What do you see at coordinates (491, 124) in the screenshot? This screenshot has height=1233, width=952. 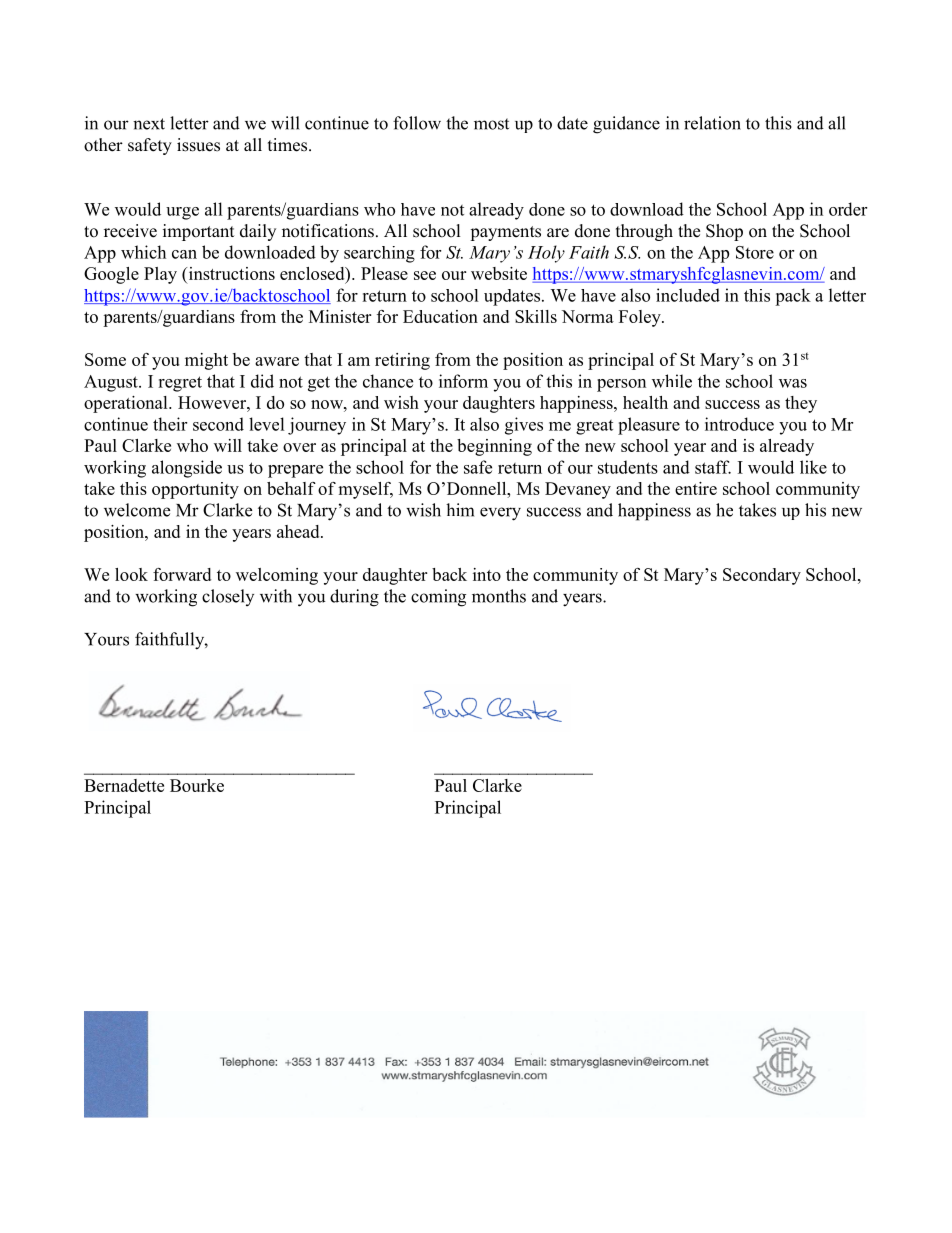 I see `most` at bounding box center [491, 124].
